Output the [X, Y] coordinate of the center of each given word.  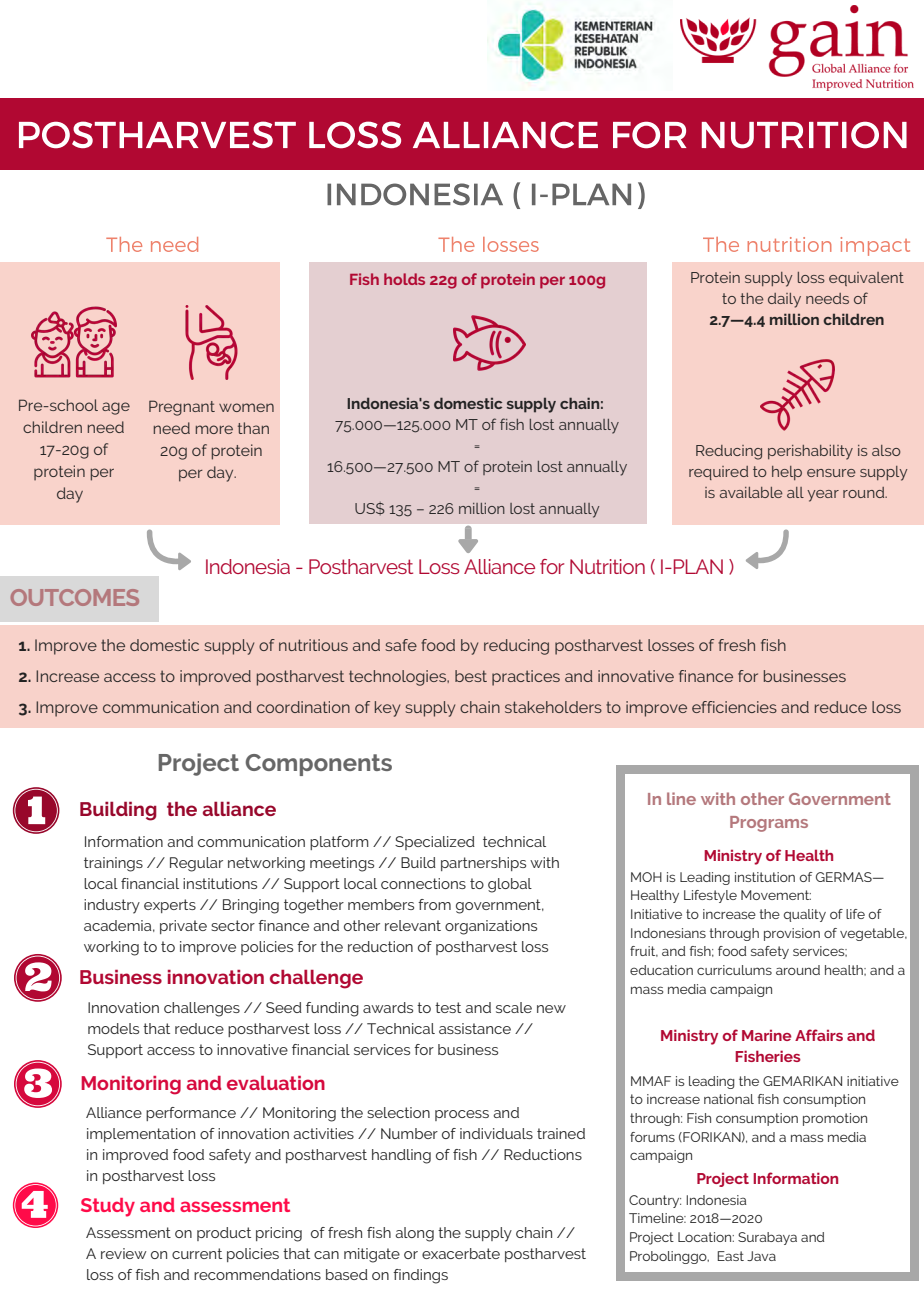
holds [404, 279]
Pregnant [182, 408]
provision [792, 934]
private [183, 927]
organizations [491, 927]
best [471, 676]
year [823, 496]
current [197, 1253]
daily [784, 300]
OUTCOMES [75, 597]
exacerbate [461, 1253]
